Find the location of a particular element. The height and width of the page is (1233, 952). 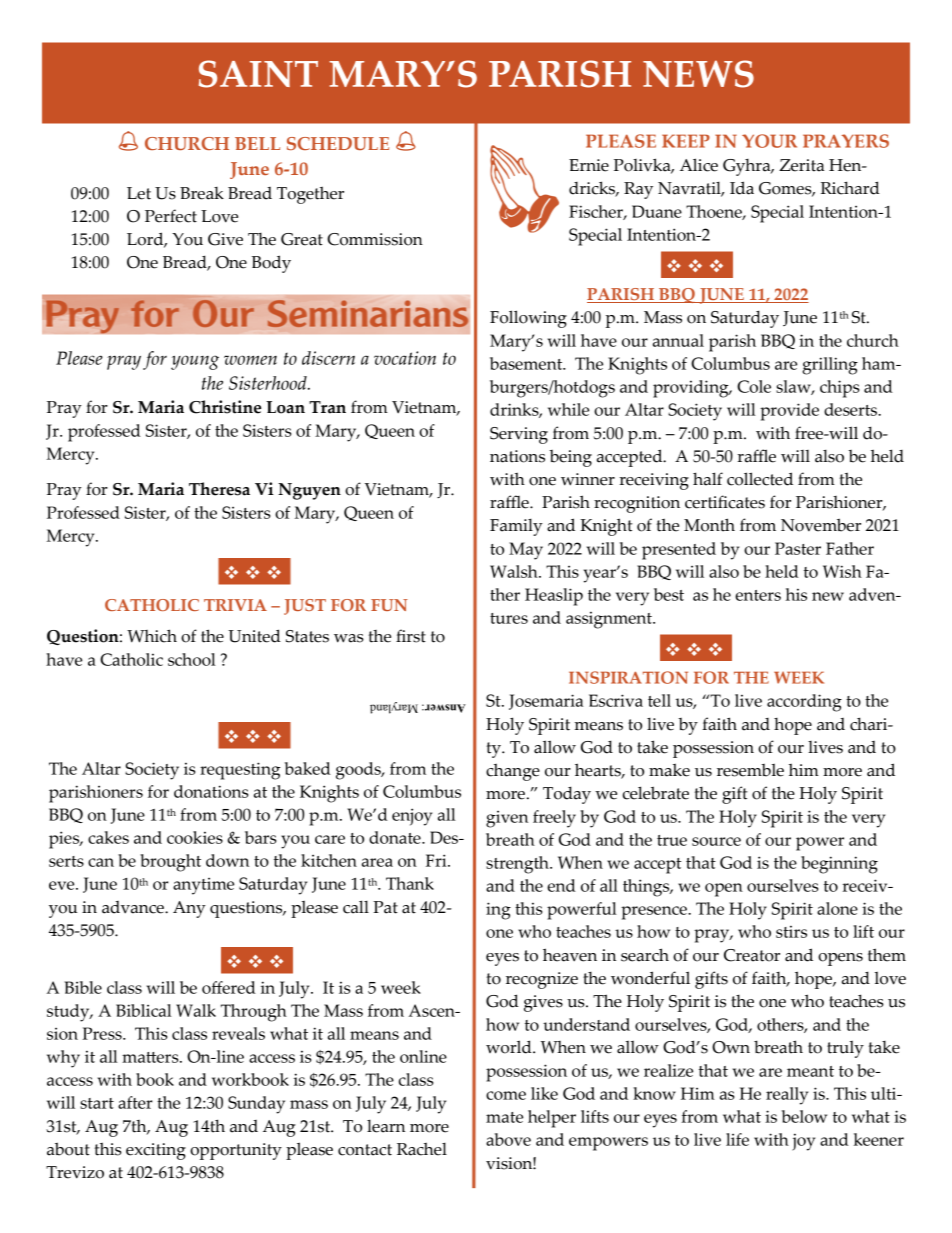

SAINT is located at coordinates (258, 74).
